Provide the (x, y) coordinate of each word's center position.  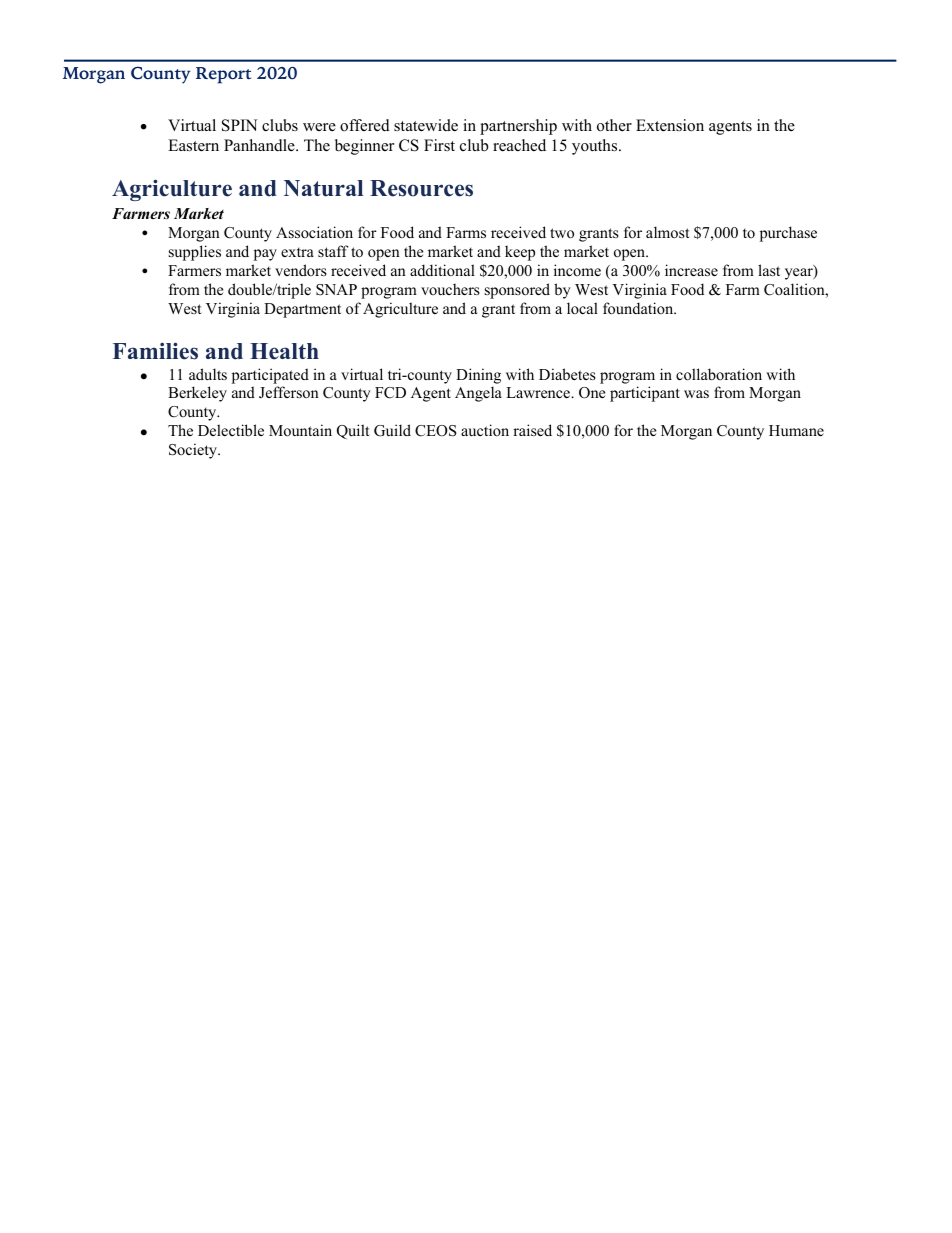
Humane (796, 430)
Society (194, 451)
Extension (670, 125)
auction (485, 430)
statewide (426, 125)
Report (223, 75)
